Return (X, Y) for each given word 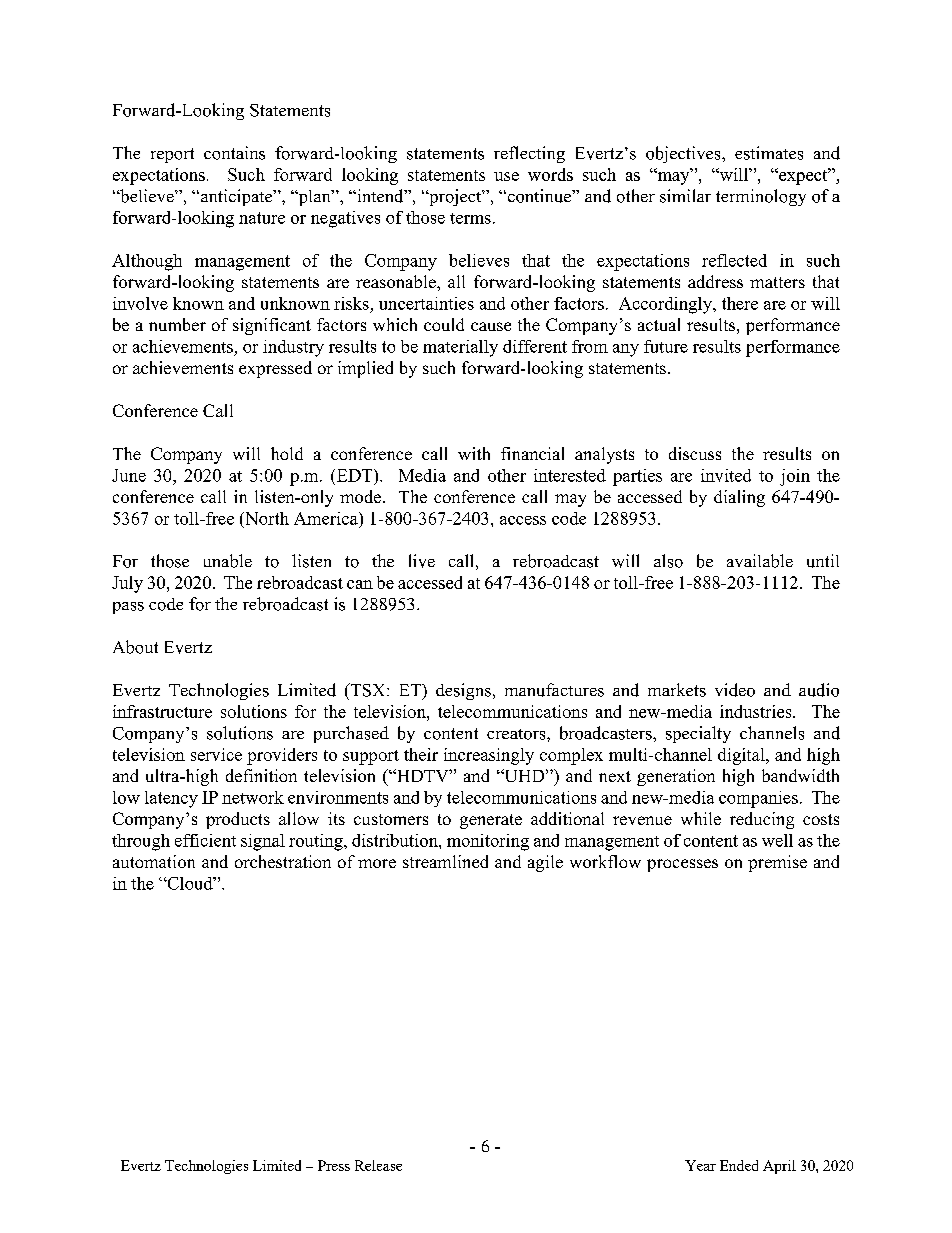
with (474, 453)
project (455, 197)
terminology (761, 197)
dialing (739, 498)
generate (491, 821)
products (238, 820)
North (266, 518)
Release (378, 1165)
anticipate (236, 197)
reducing (762, 820)
